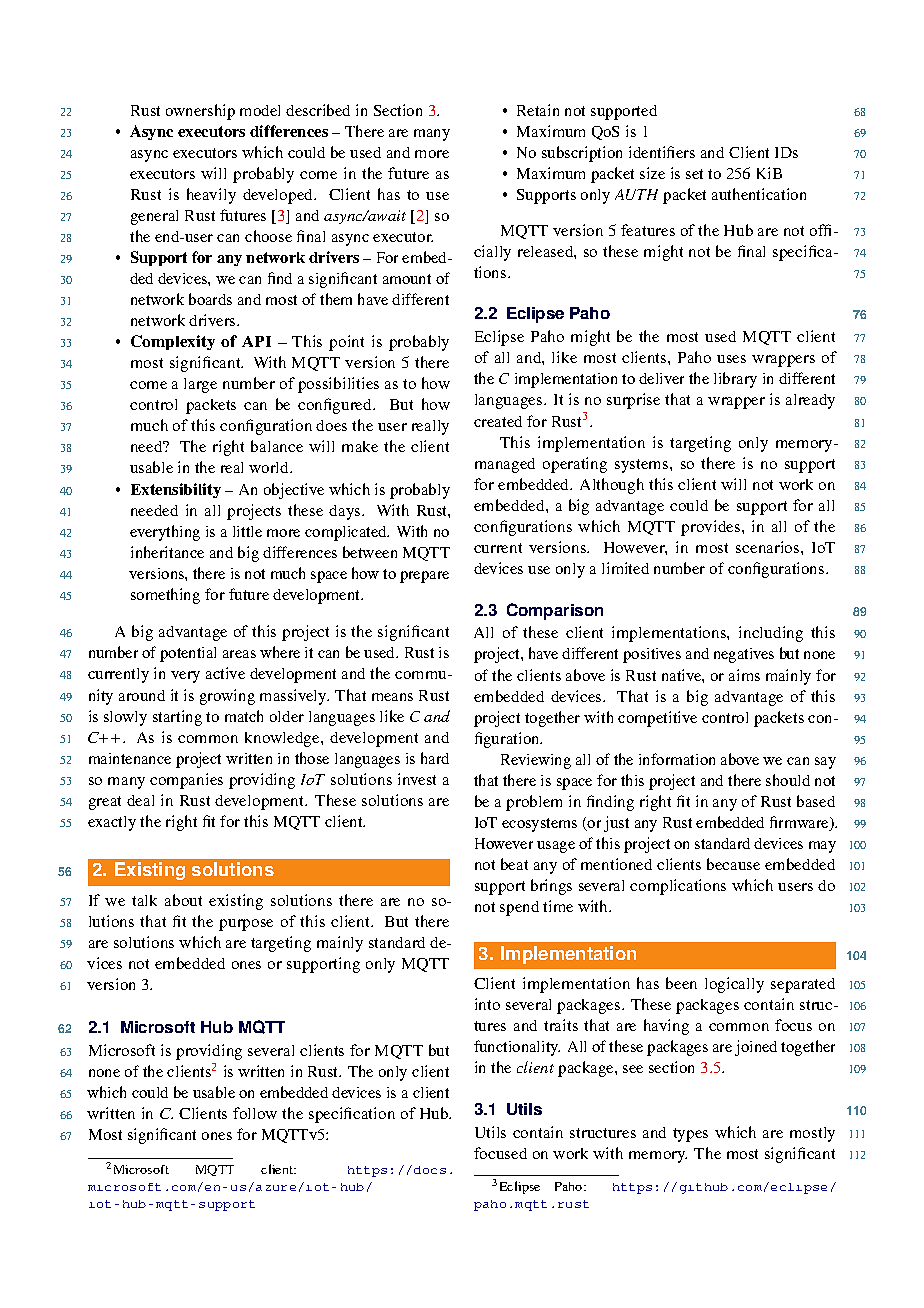  Describe the element at coordinates (188, 654) in the page. I see `potential` at that location.
